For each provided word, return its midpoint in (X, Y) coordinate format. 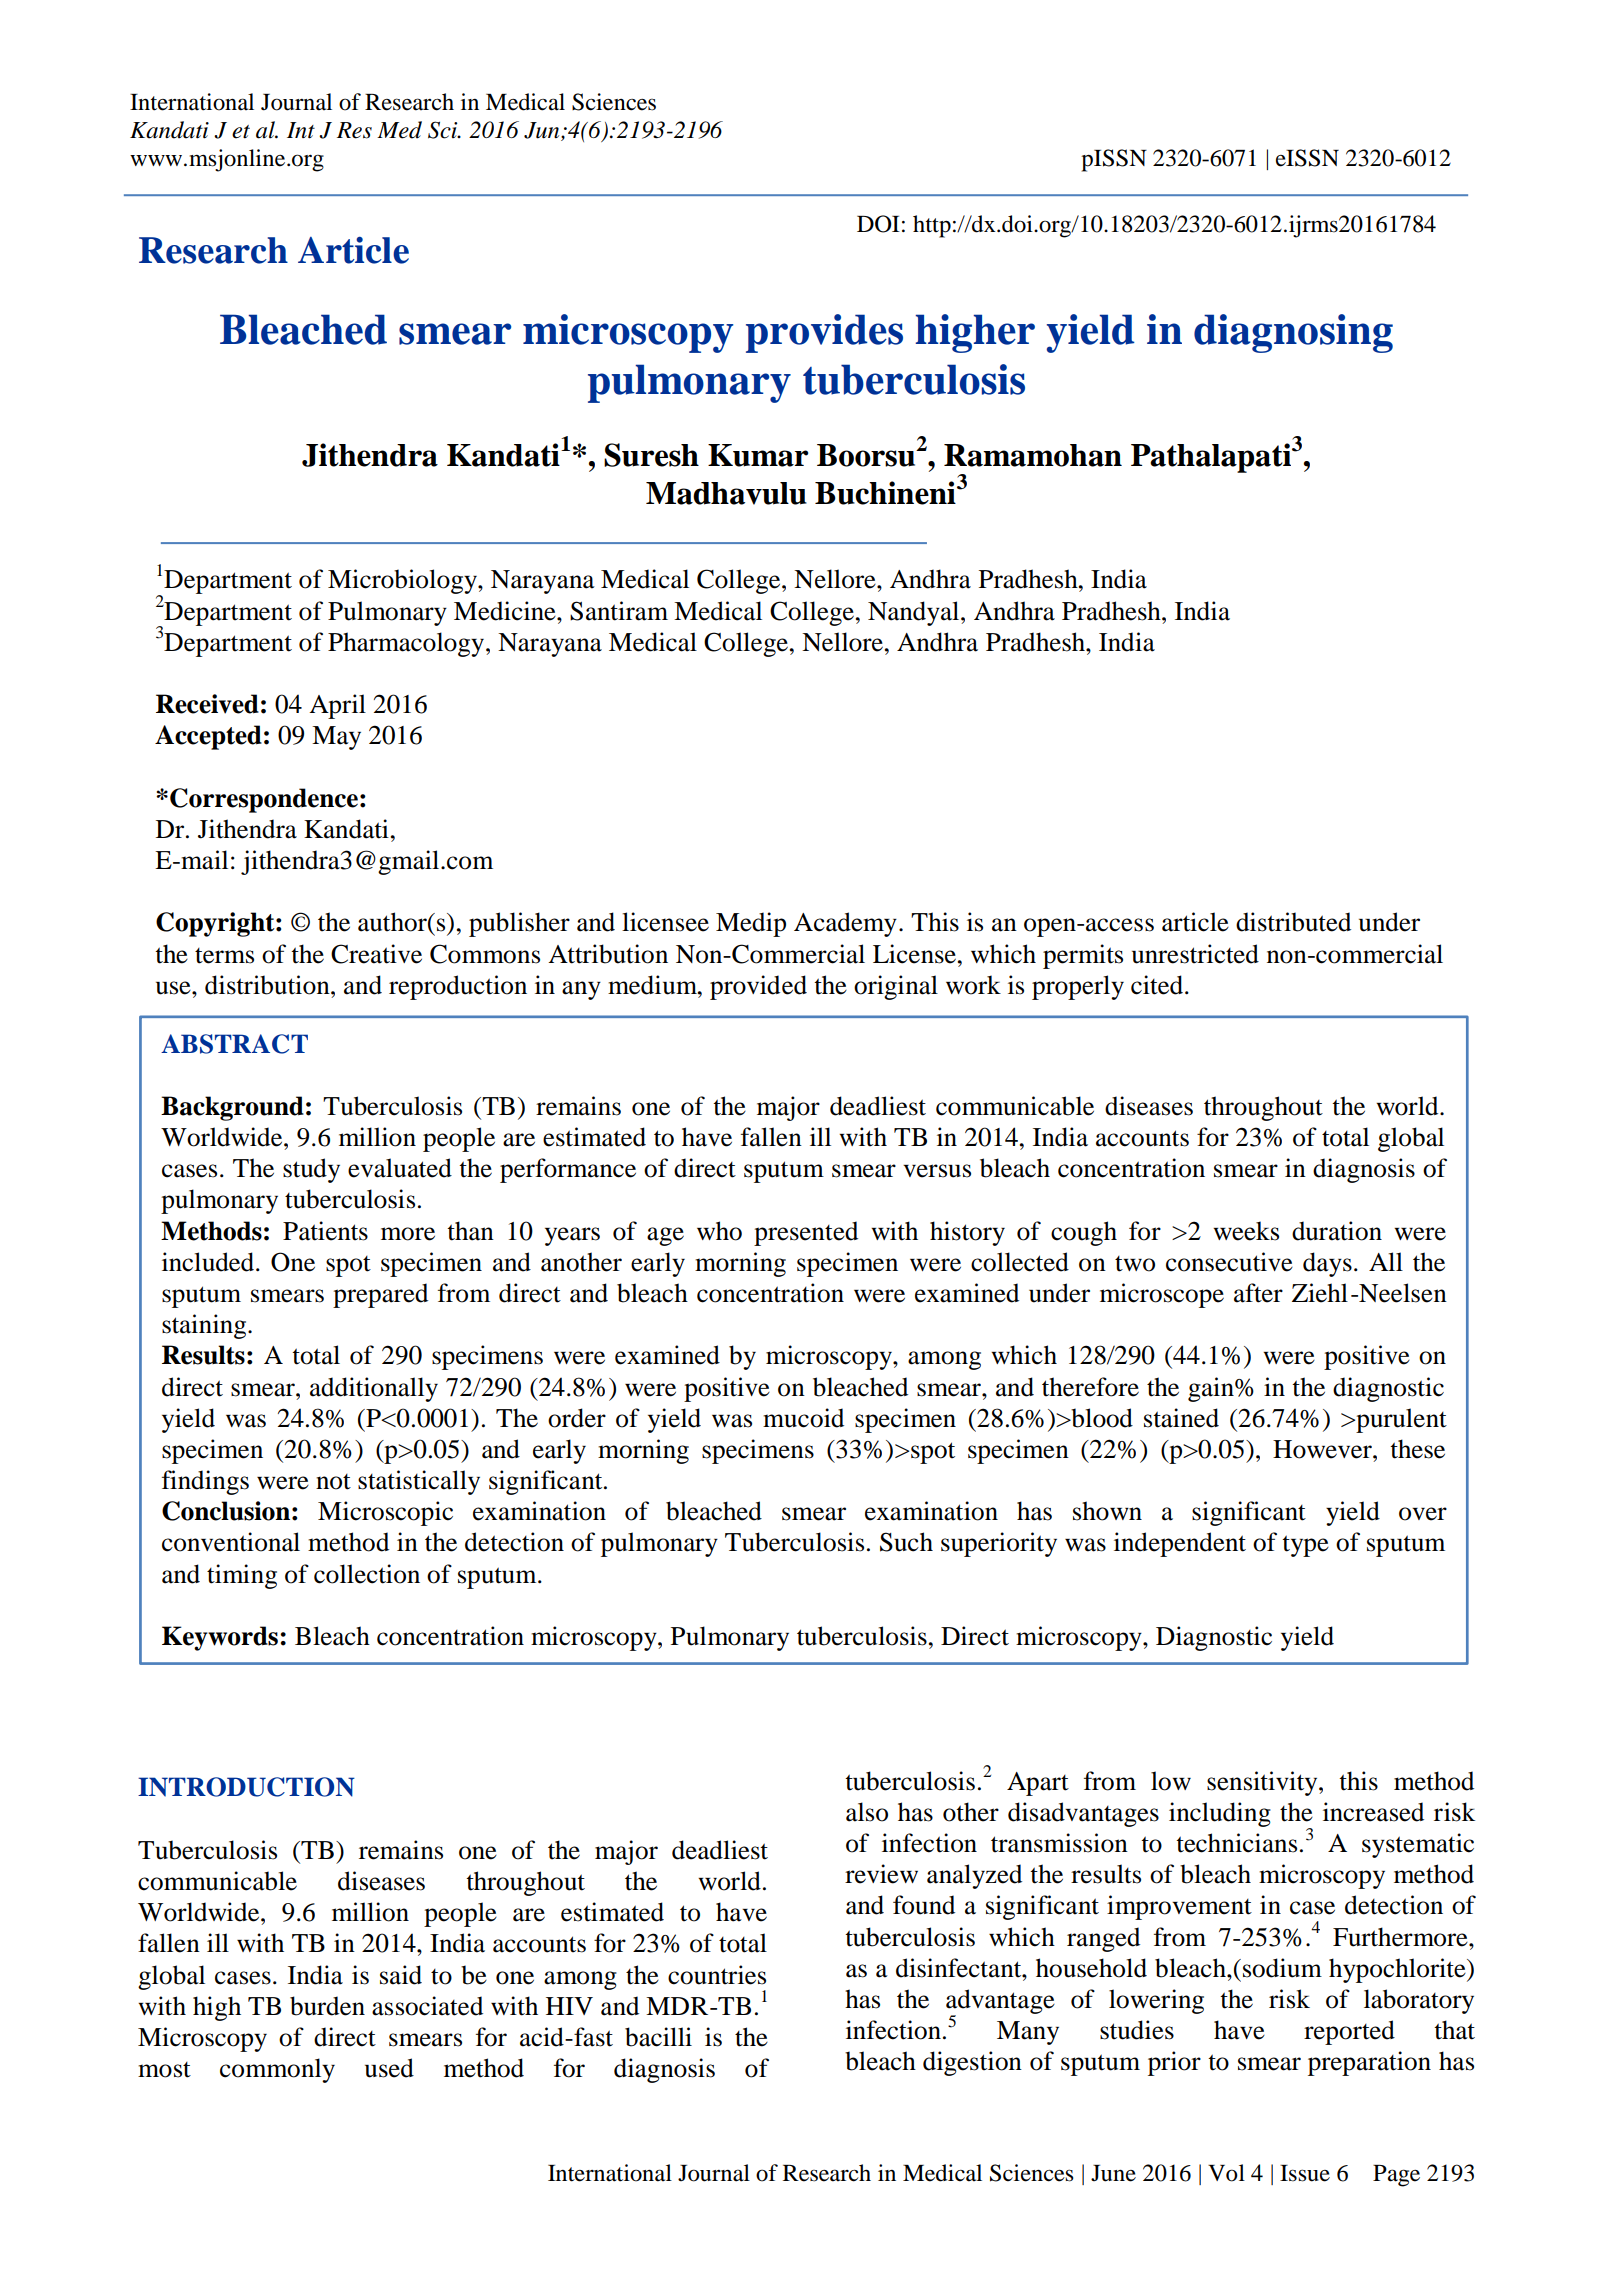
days (1327, 1264)
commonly (277, 2070)
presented (806, 1233)
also (867, 1812)
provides (824, 333)
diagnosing (1293, 333)
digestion (972, 2063)
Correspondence (264, 800)
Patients (325, 1231)
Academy (845, 924)
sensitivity (1263, 1783)
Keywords (221, 1638)
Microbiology (403, 581)
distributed (1293, 922)
